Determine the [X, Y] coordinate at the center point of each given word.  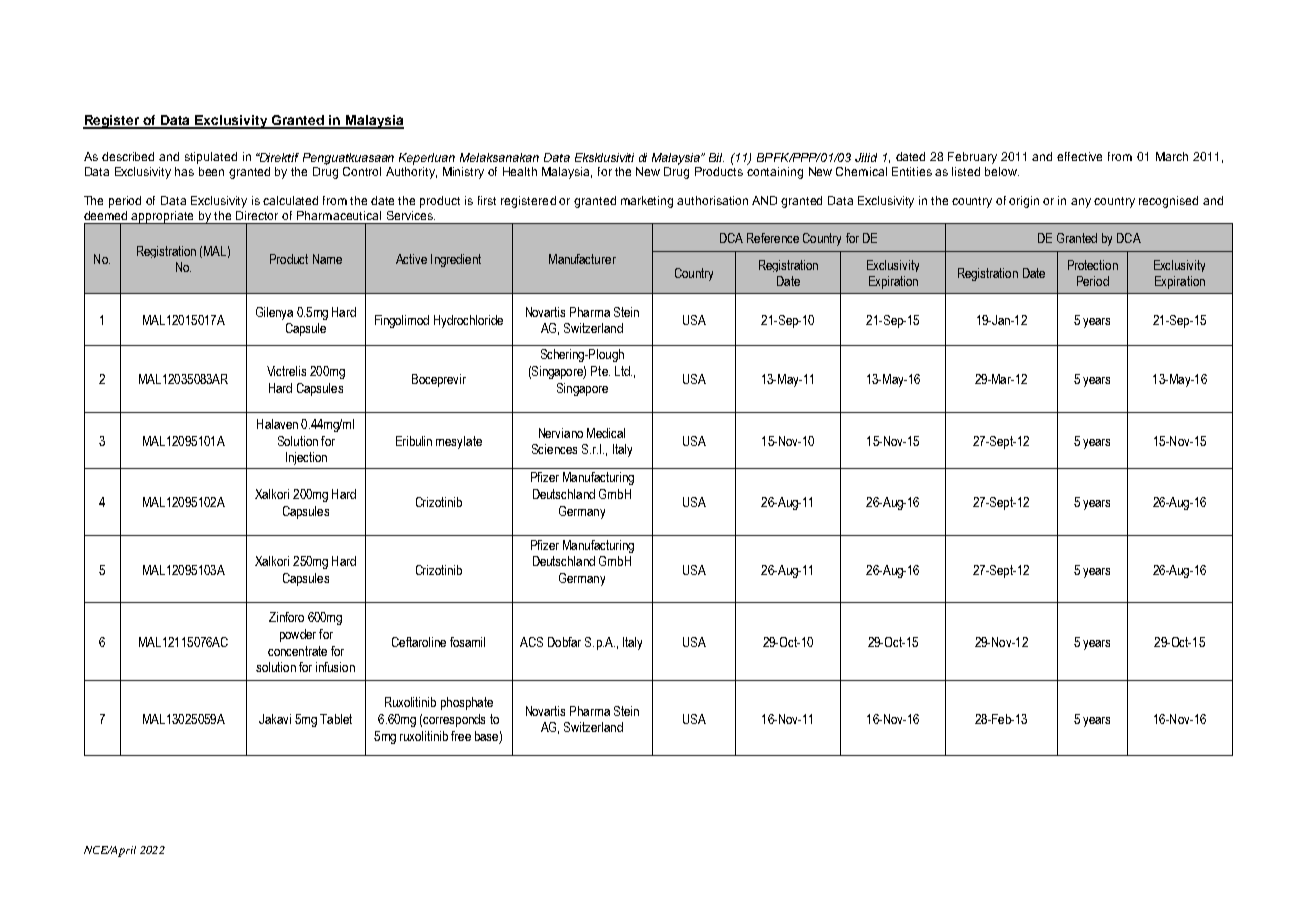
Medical [606, 433]
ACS [531, 642]
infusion [335, 667]
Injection [306, 458]
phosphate [467, 703]
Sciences [554, 449]
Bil [716, 157]
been [211, 171]
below [1002, 171]
